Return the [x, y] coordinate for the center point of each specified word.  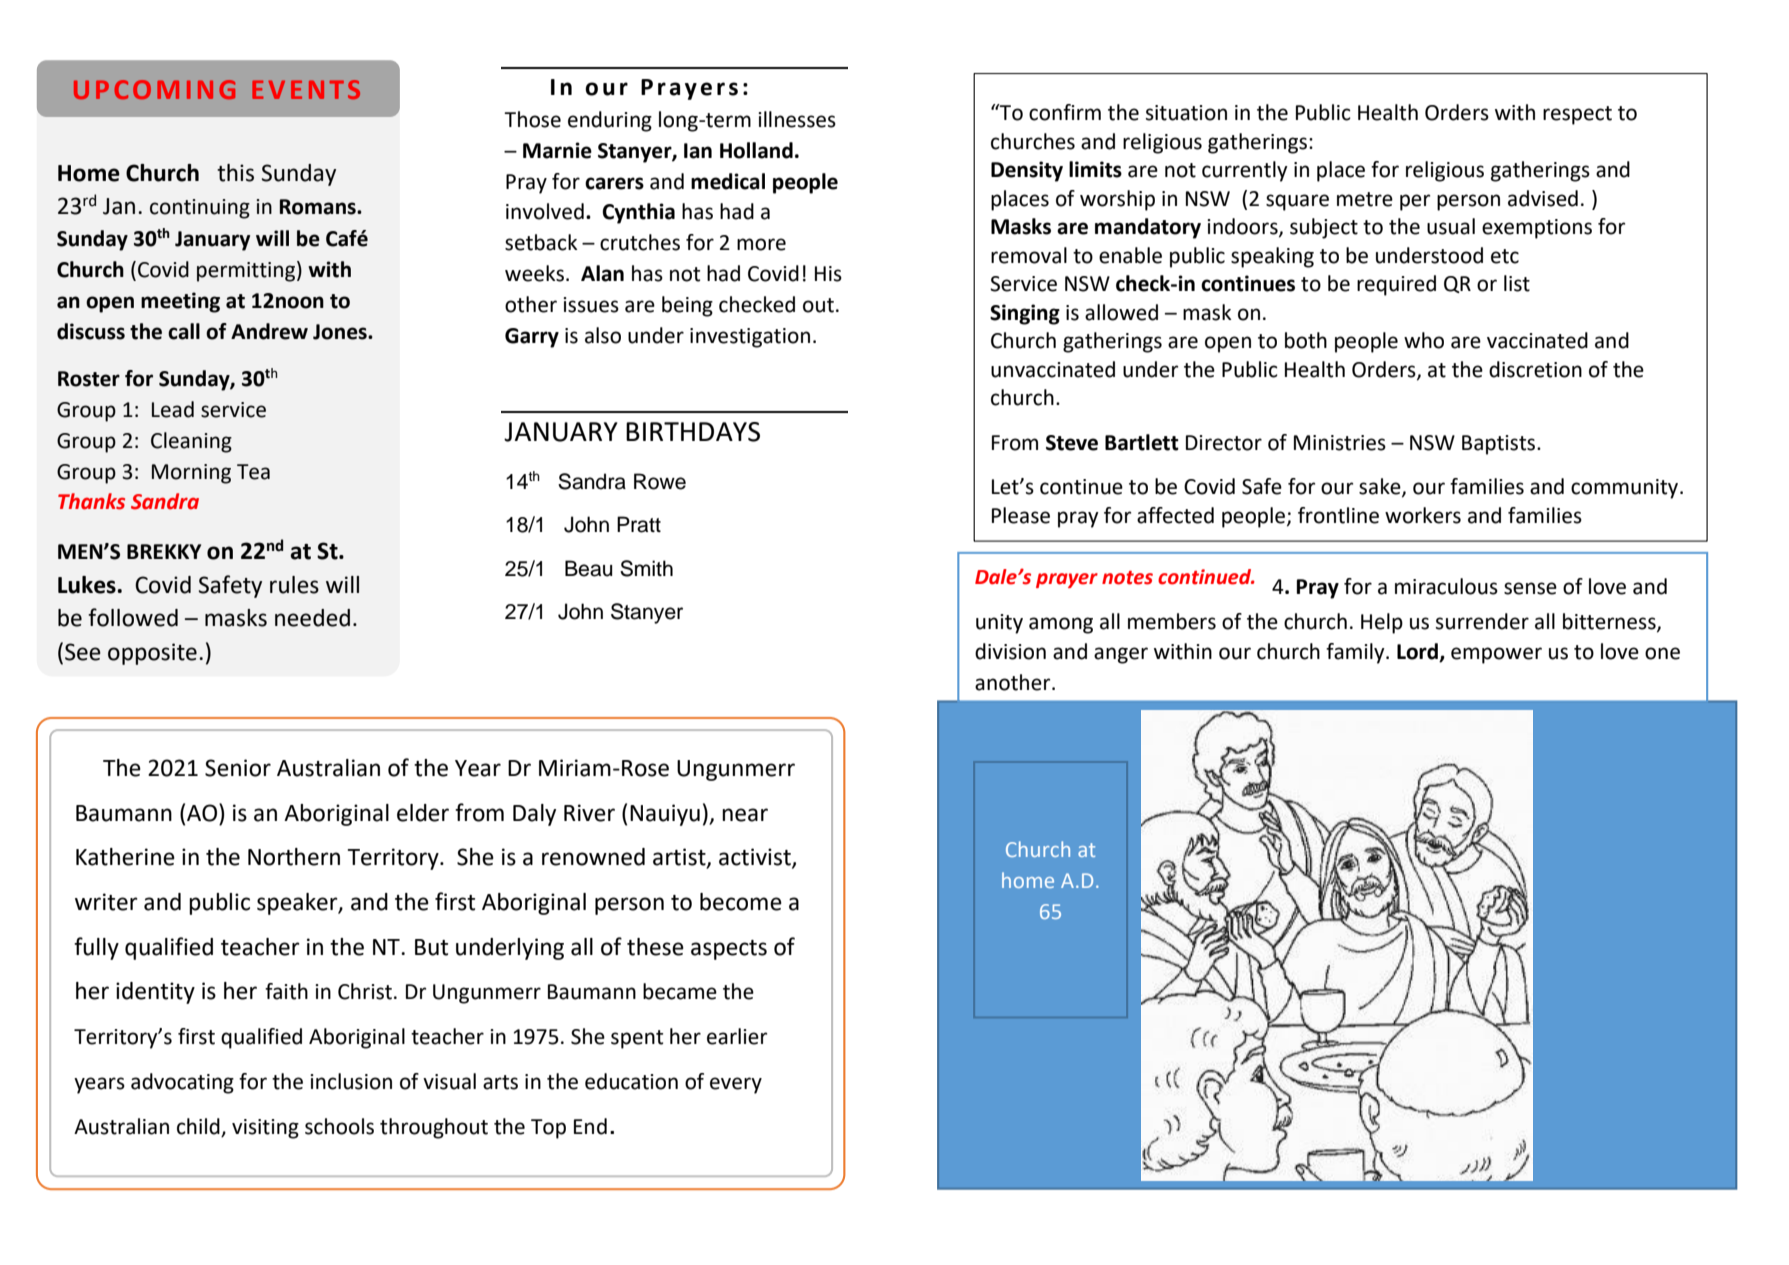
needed [312, 618]
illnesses [797, 119]
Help [1382, 623]
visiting [265, 1129]
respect [1577, 115]
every [736, 1085]
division [1010, 651]
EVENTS [306, 89]
